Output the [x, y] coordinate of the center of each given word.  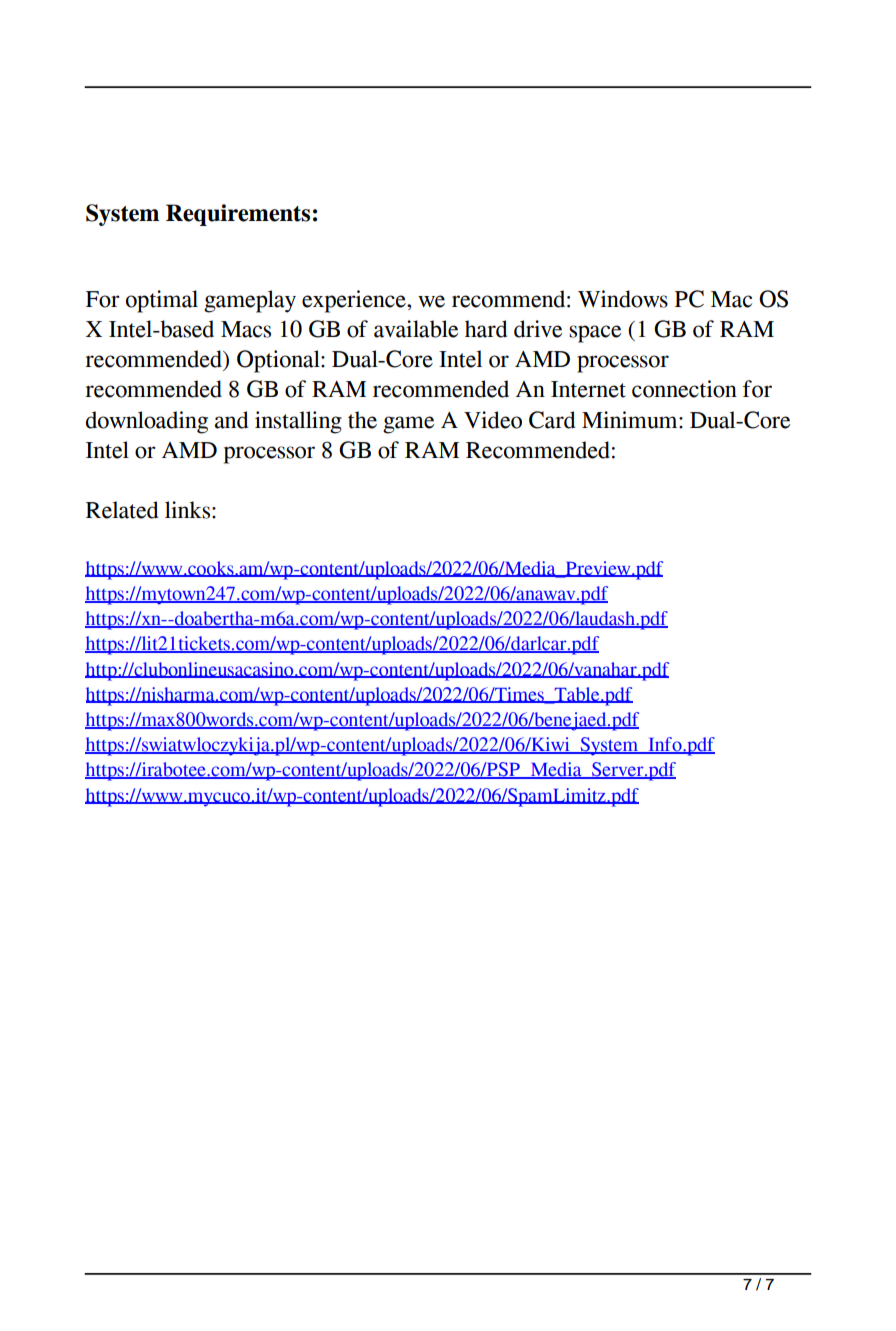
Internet [588, 389]
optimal [162, 301]
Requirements [238, 215]
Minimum [631, 420]
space [595, 334]
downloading [147, 422]
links [187, 510]
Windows [623, 299]
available [416, 329]
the [362, 420]
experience [355, 301]
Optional [279, 361]
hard [486, 329]
